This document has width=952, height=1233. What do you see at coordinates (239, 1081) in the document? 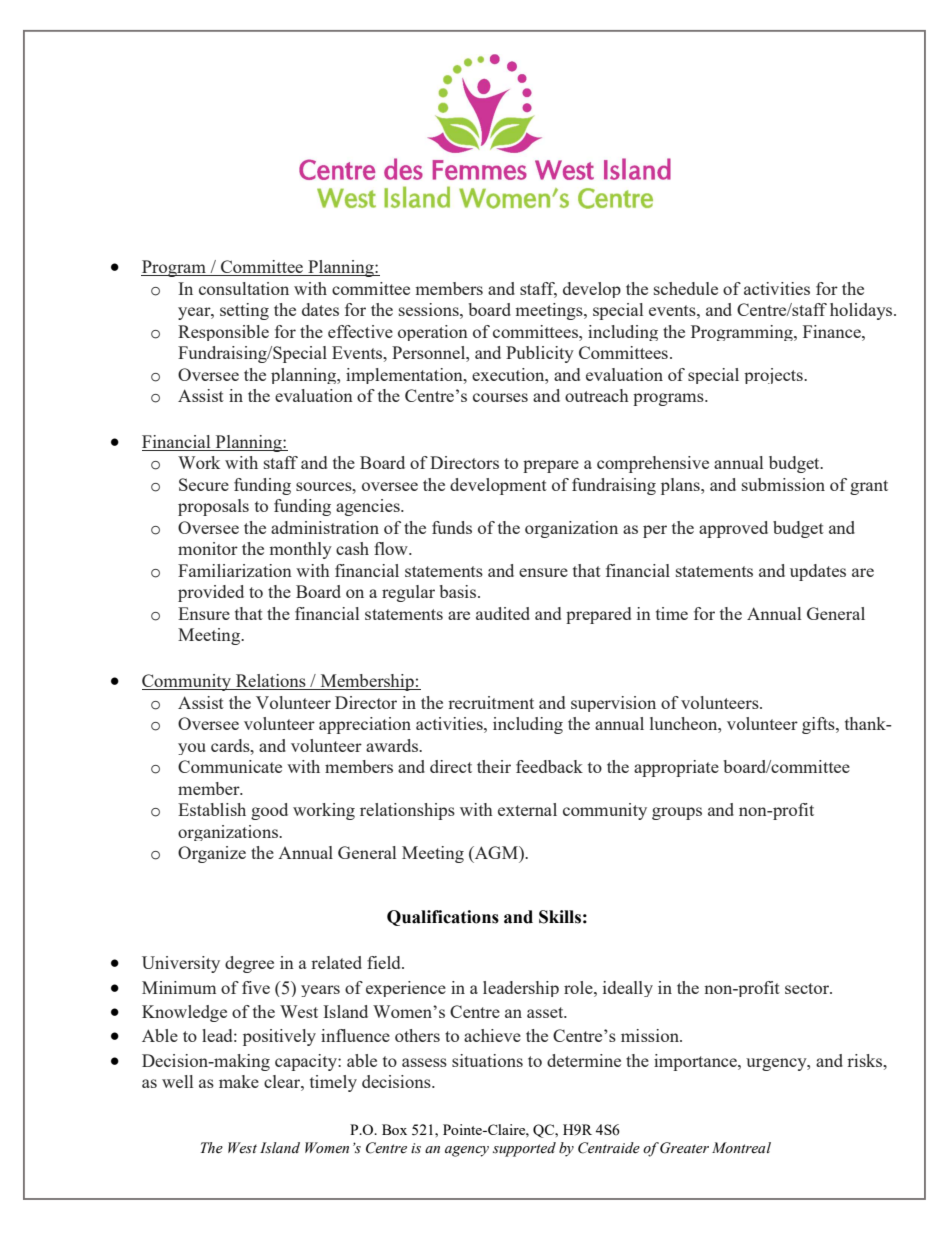
I see `make` at bounding box center [239, 1081].
